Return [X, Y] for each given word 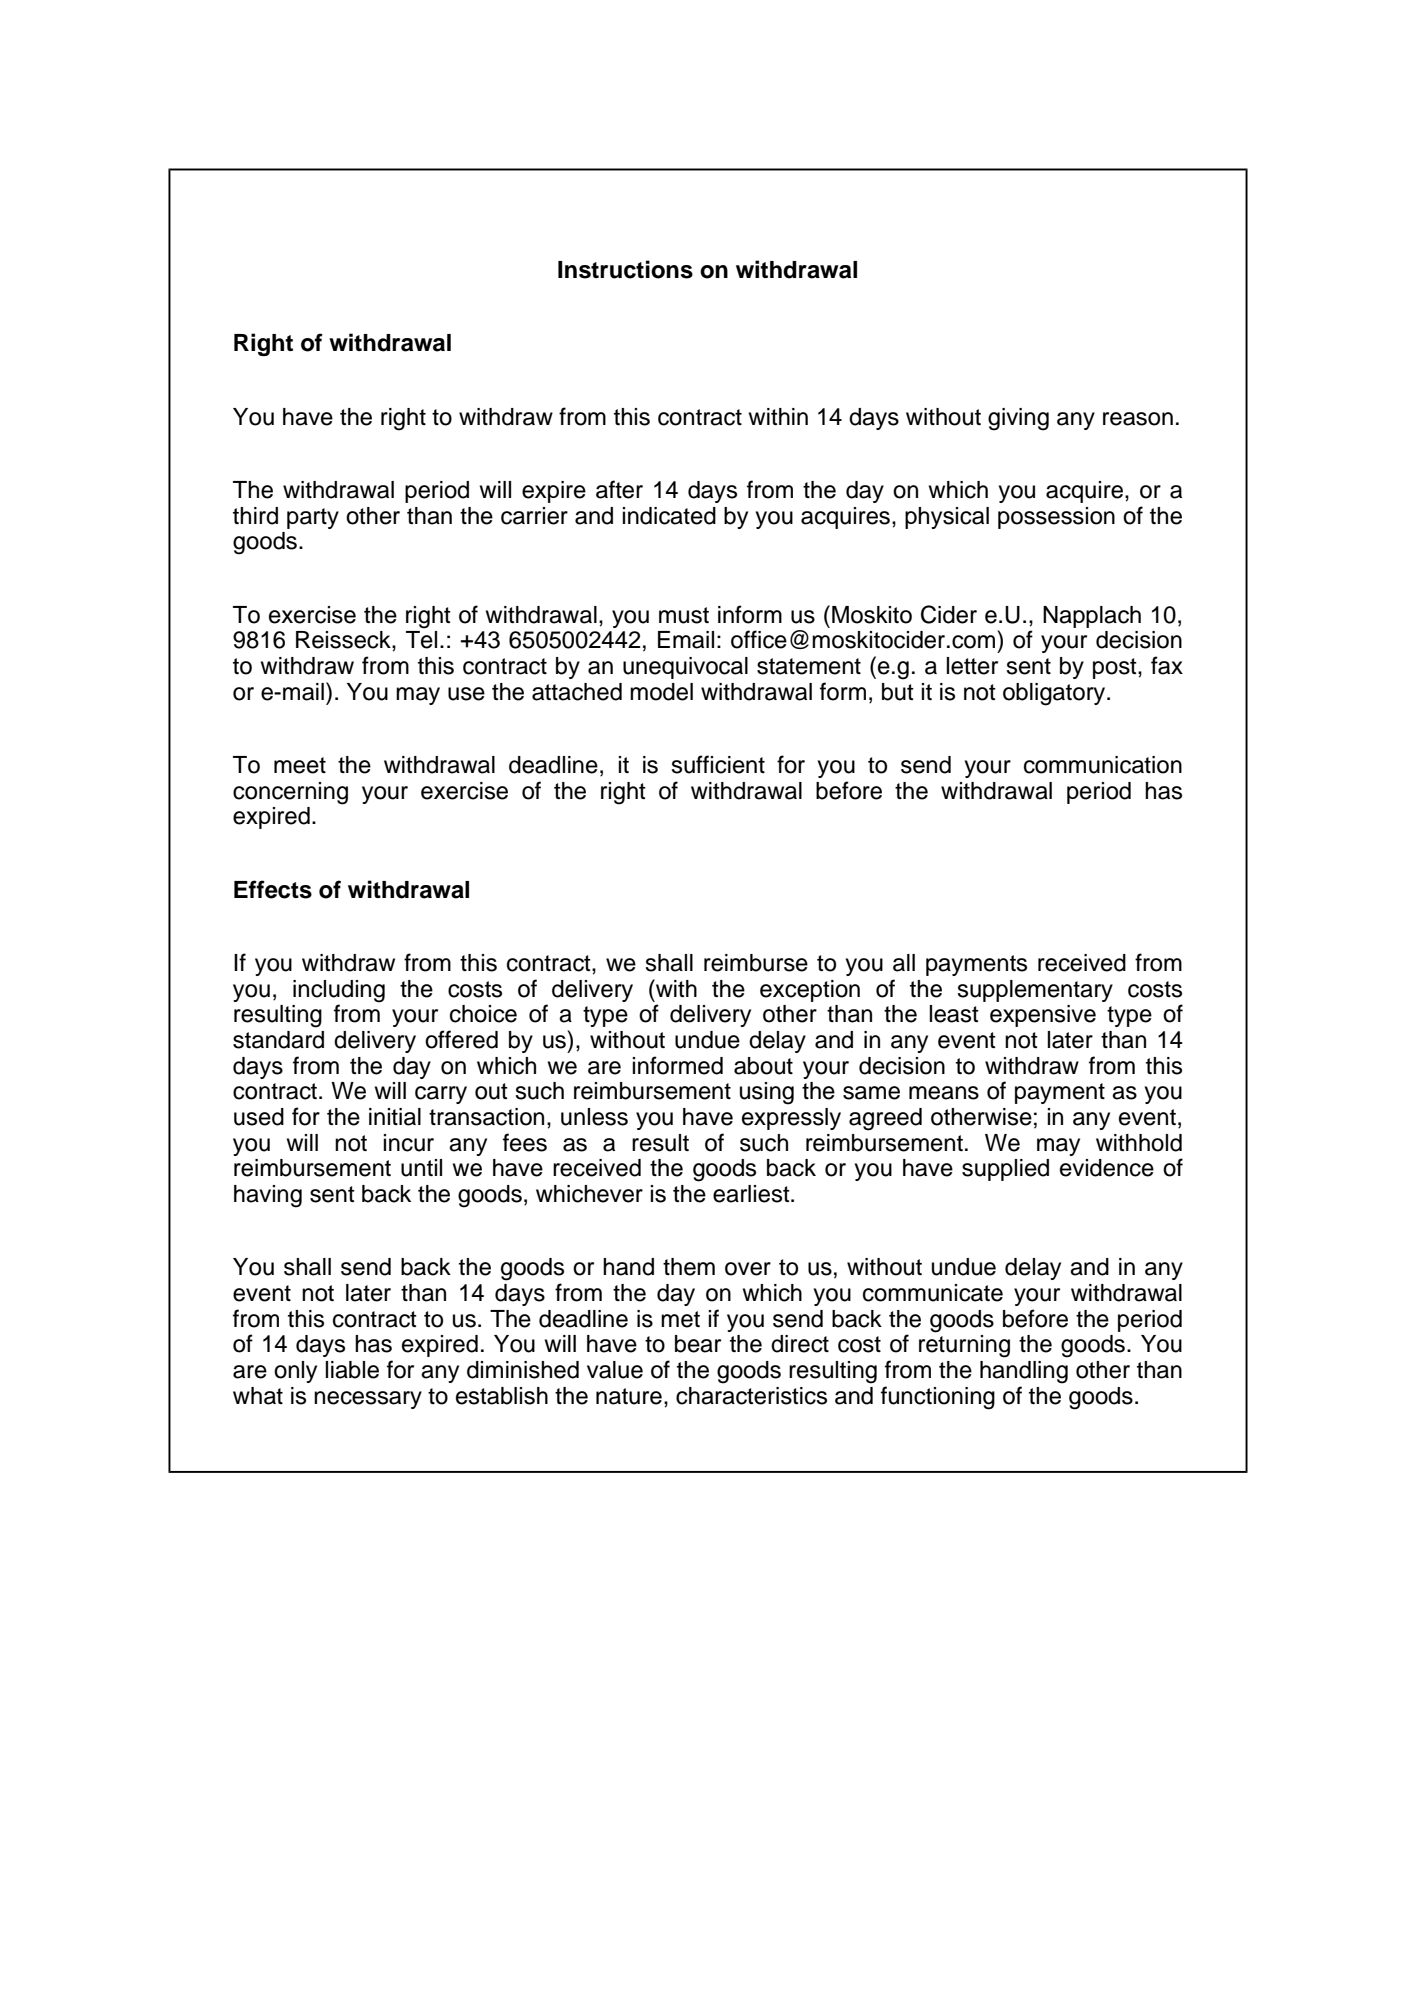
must [684, 615]
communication [1103, 765]
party [313, 518]
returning [964, 1346]
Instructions [625, 269]
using [767, 1093]
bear [698, 1344]
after [619, 489]
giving [1018, 419]
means [944, 1093]
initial [395, 1117]
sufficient [718, 764]
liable [352, 1370]
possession [1056, 518]
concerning [290, 793]
